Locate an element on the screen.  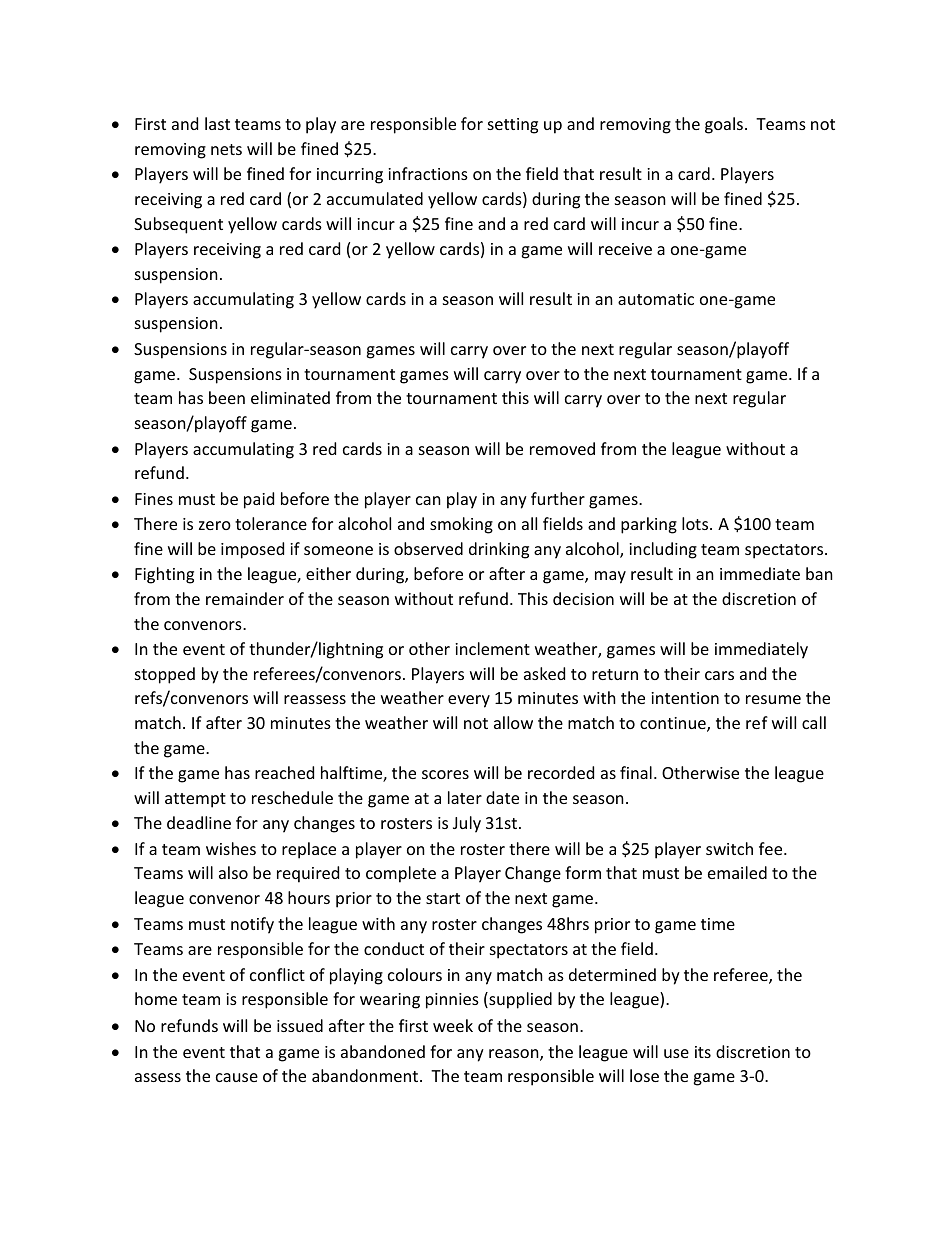
receive is located at coordinates (625, 249).
